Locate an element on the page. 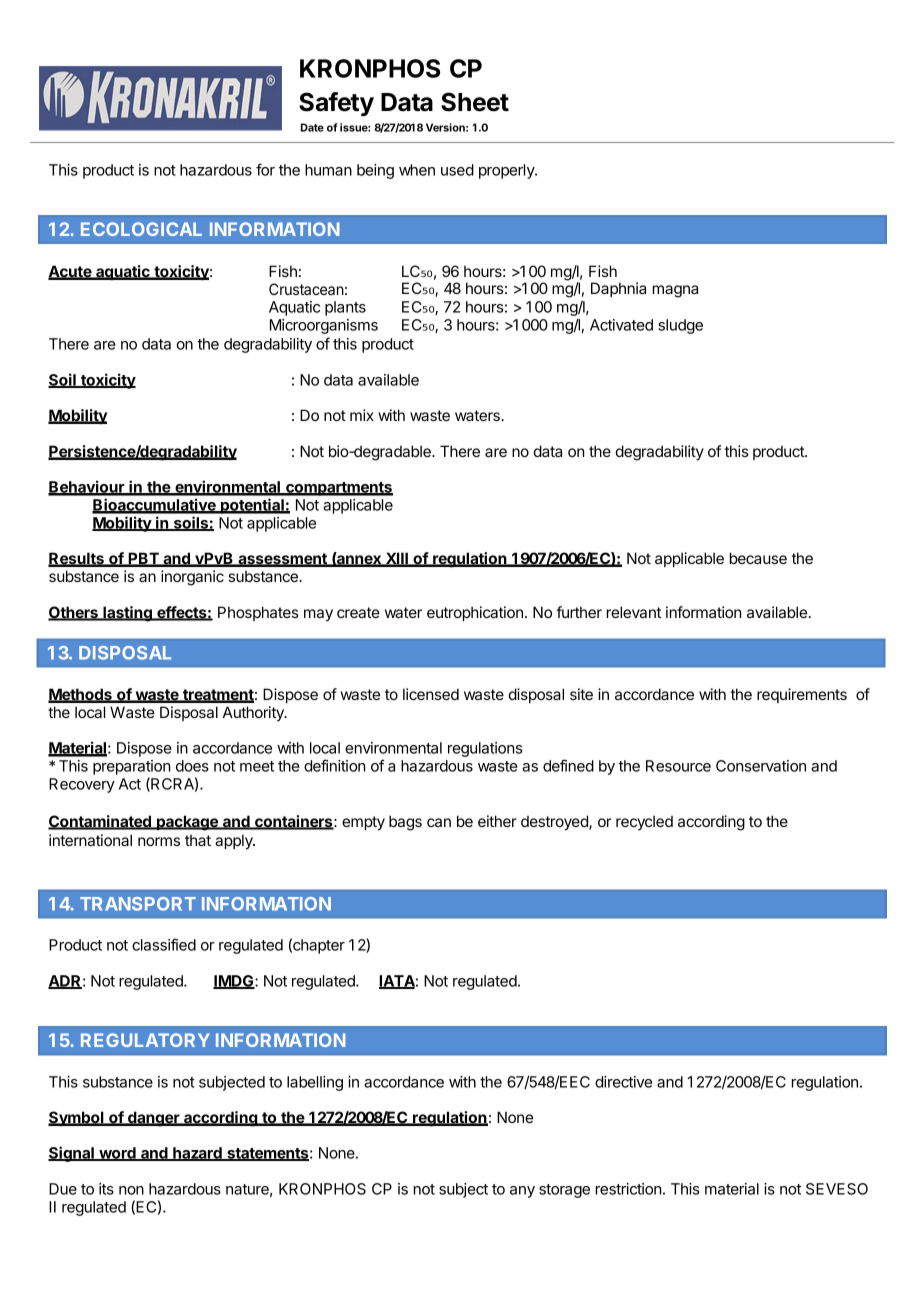 The width and height of the document is (924, 1309). any is located at coordinates (522, 1192).
